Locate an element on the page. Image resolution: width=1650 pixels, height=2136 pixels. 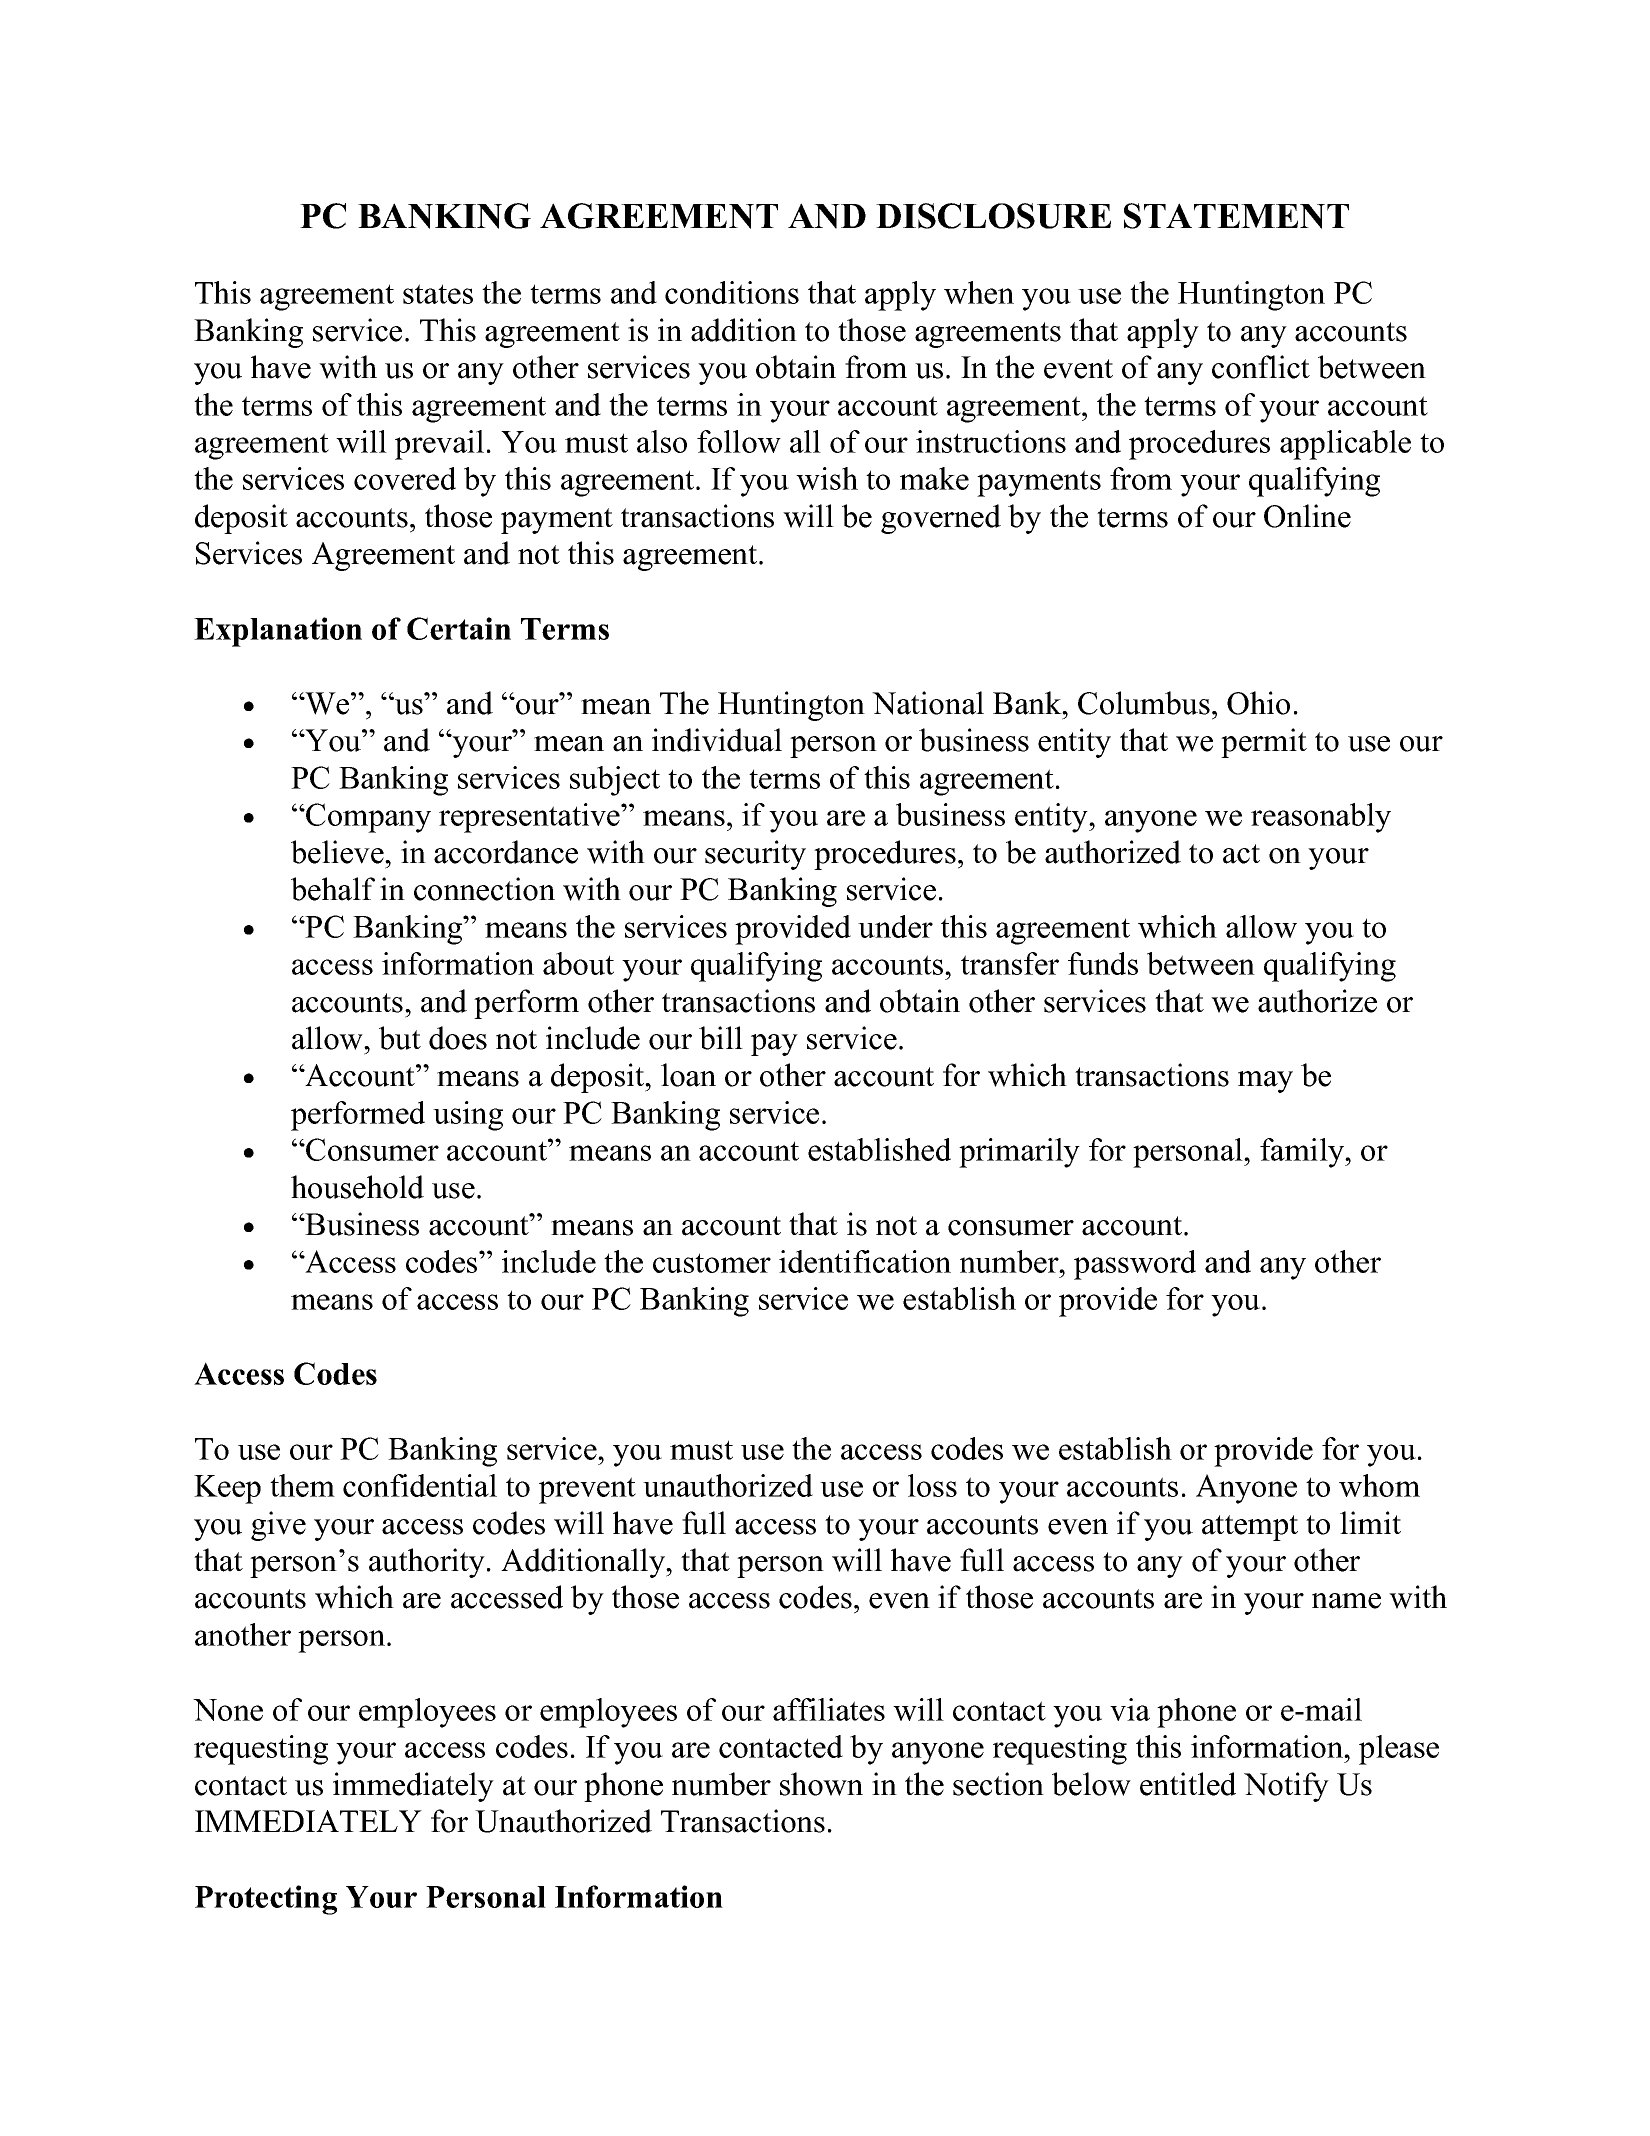
but is located at coordinates (400, 1038).
